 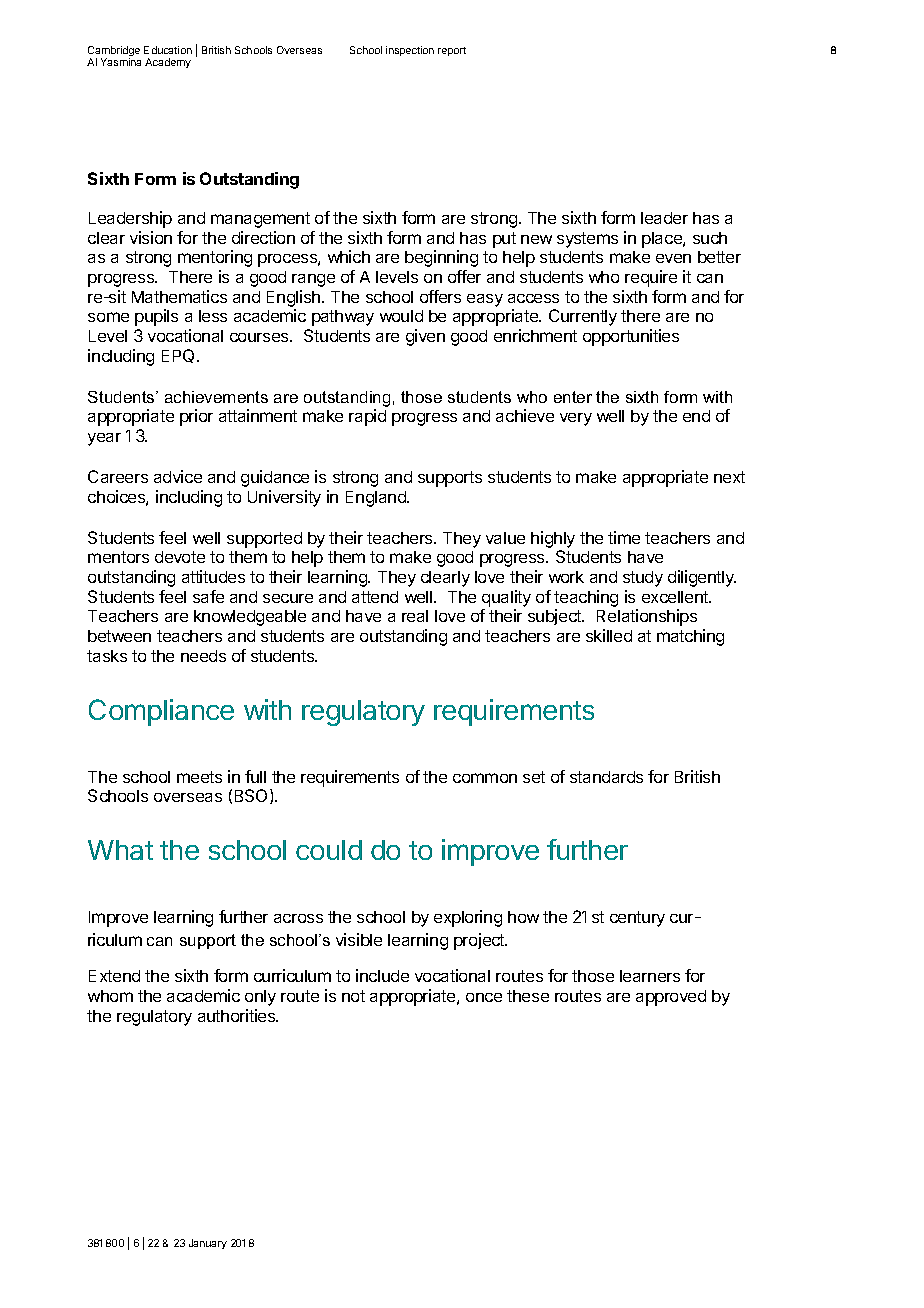 What do you see at coordinates (382, 975) in the screenshot?
I see `include` at bounding box center [382, 975].
